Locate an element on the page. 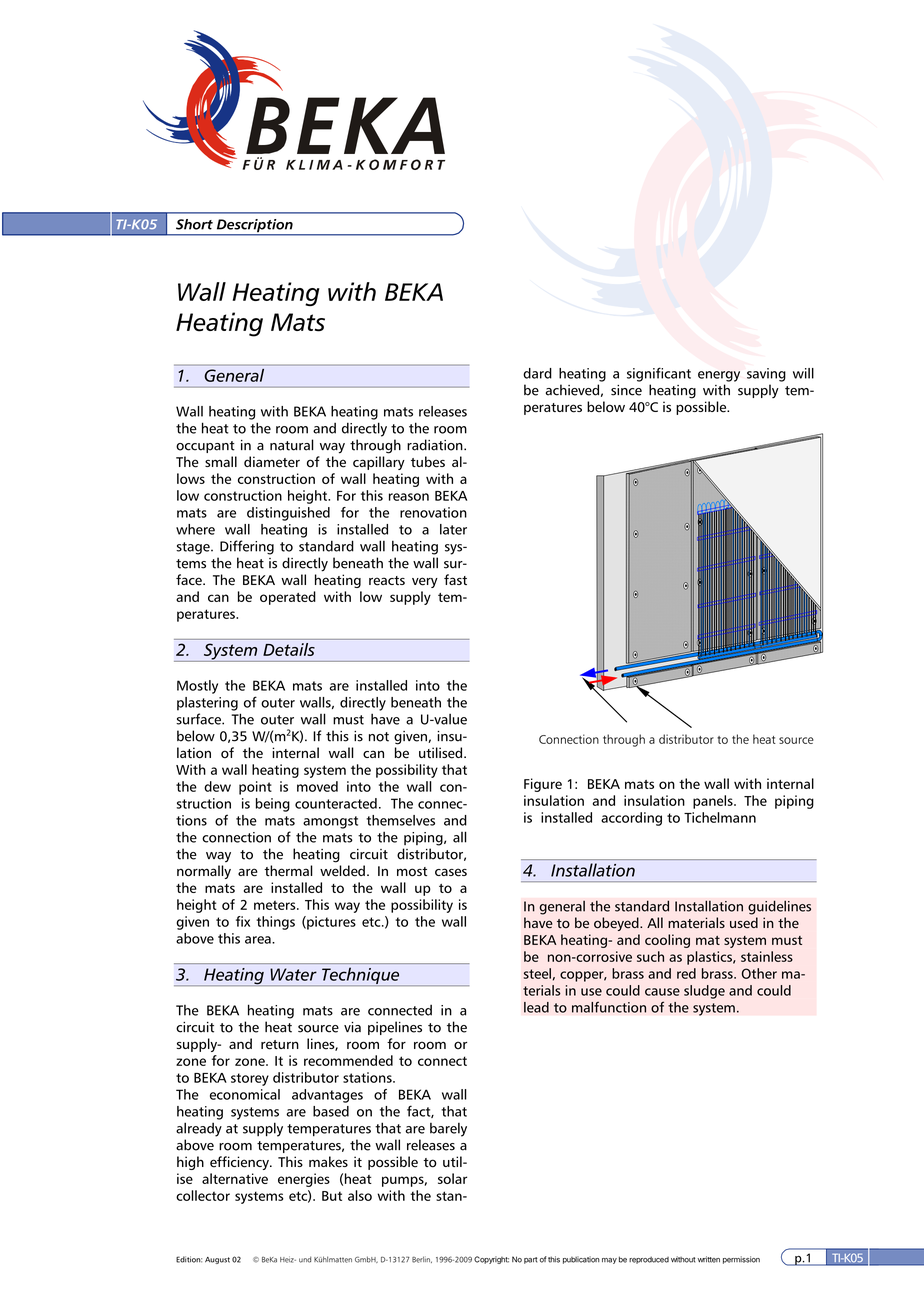  achieved is located at coordinates (572, 390).
